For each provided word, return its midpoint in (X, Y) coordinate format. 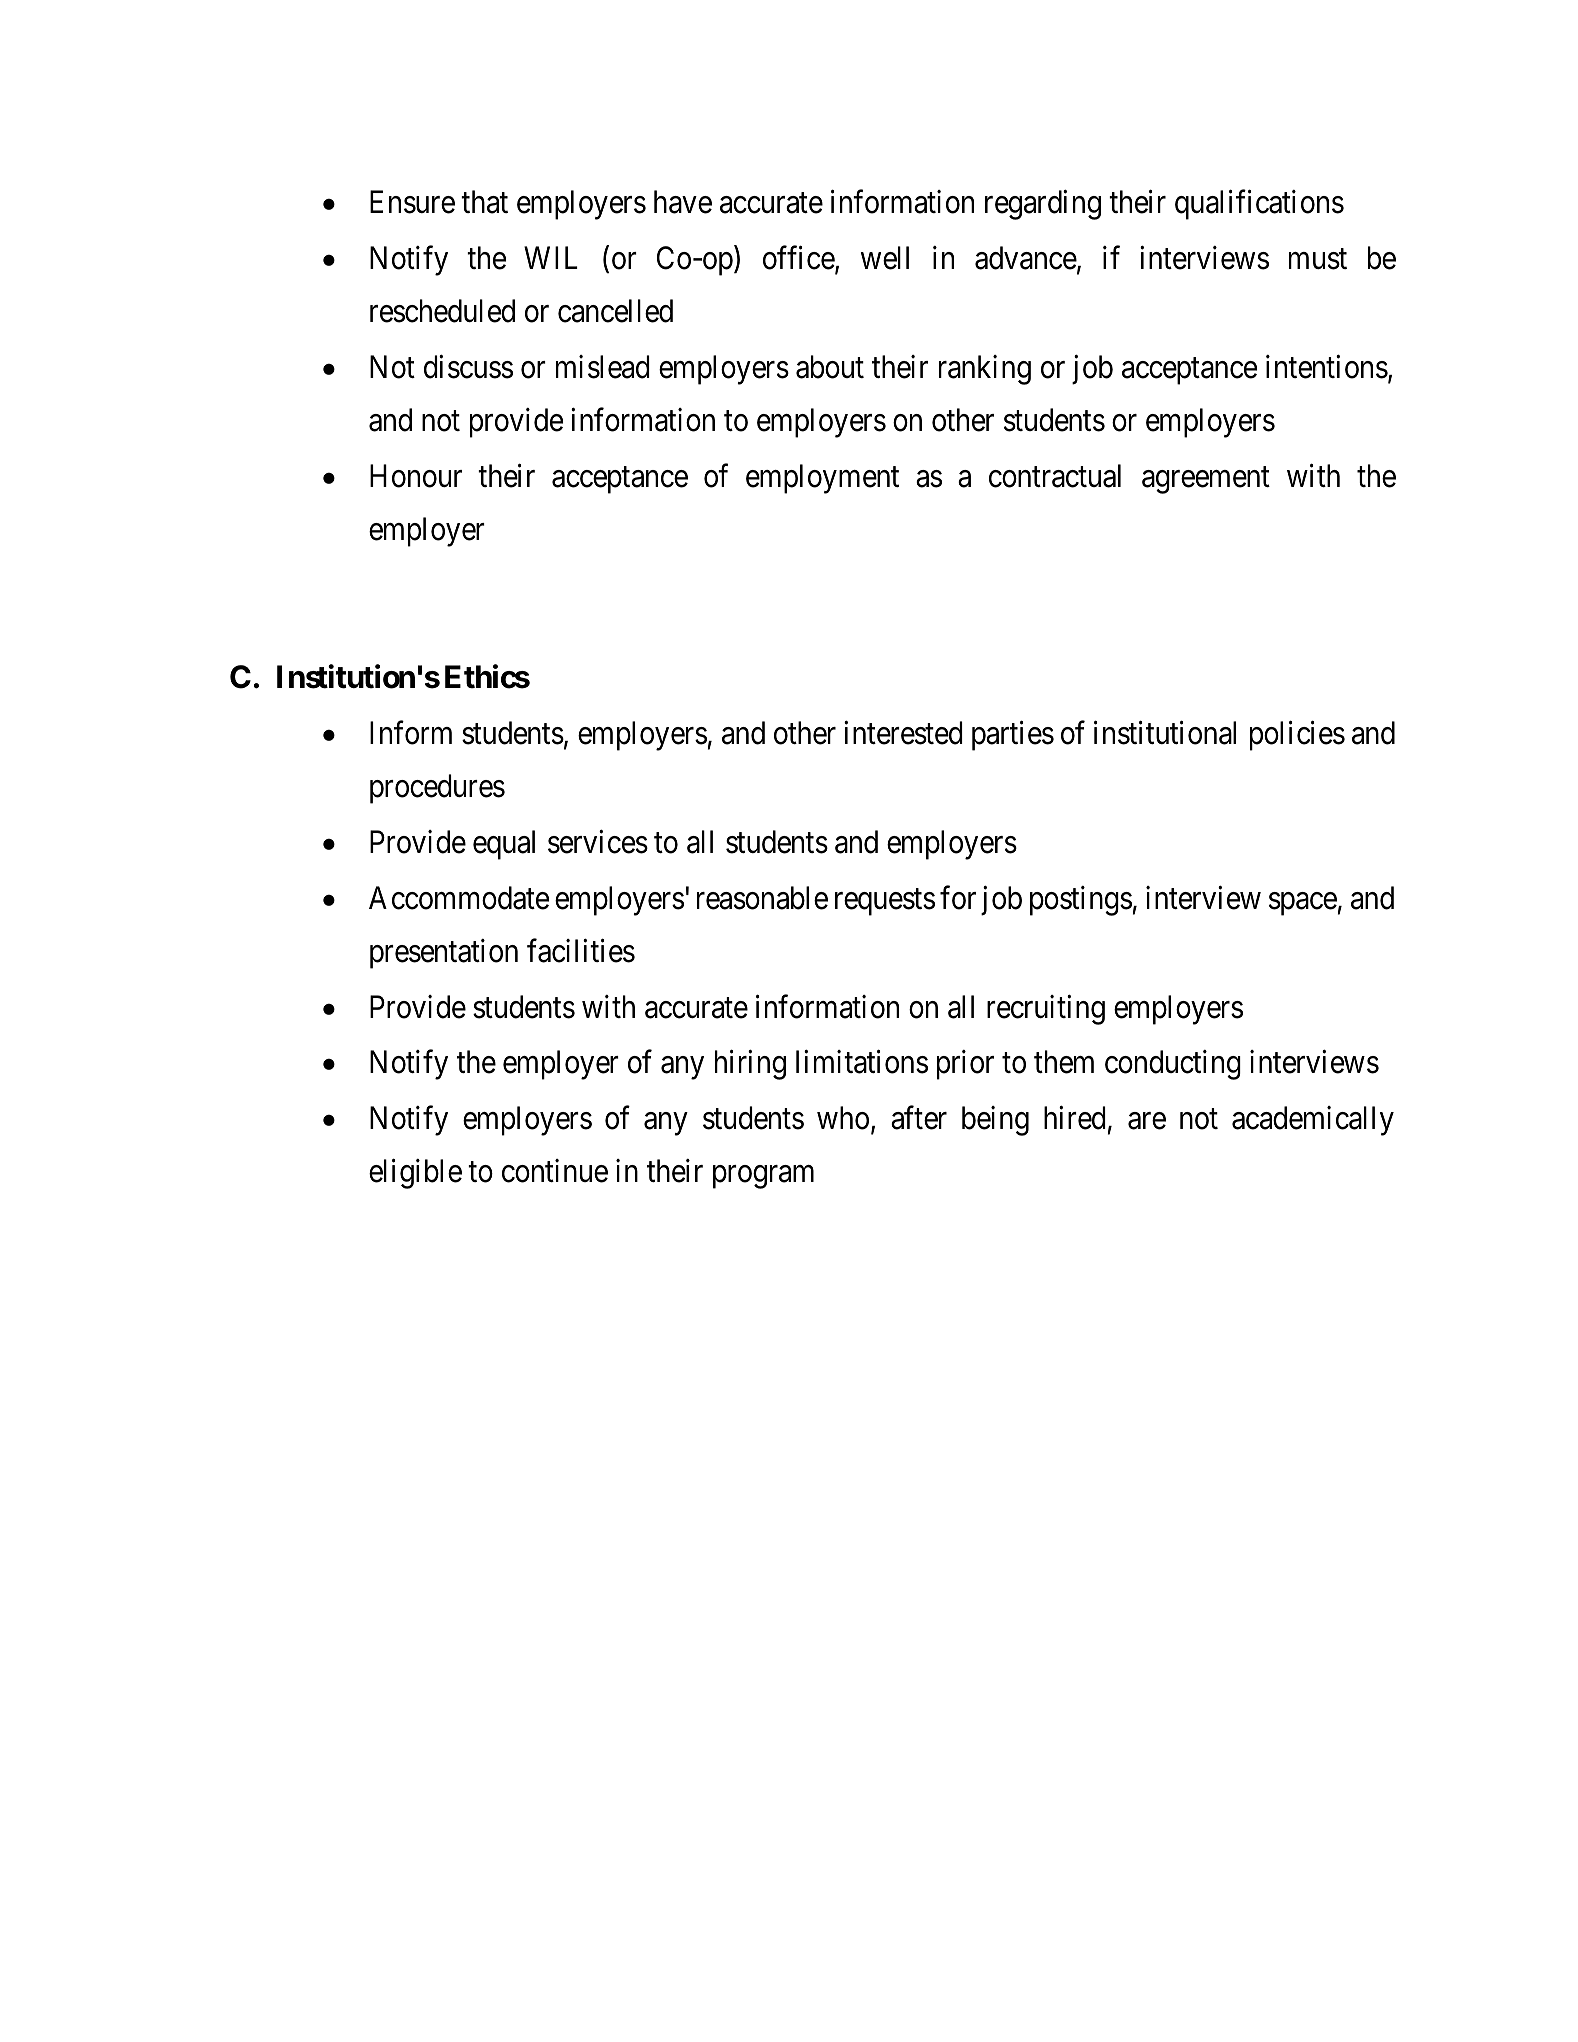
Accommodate (459, 898)
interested (903, 733)
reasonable (762, 898)
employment (822, 479)
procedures (437, 789)
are (1147, 1121)
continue (555, 1171)
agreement (1206, 480)
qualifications (1259, 205)
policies (1297, 736)
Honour (416, 476)
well (885, 258)
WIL (551, 258)
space (1303, 904)
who (843, 1118)
